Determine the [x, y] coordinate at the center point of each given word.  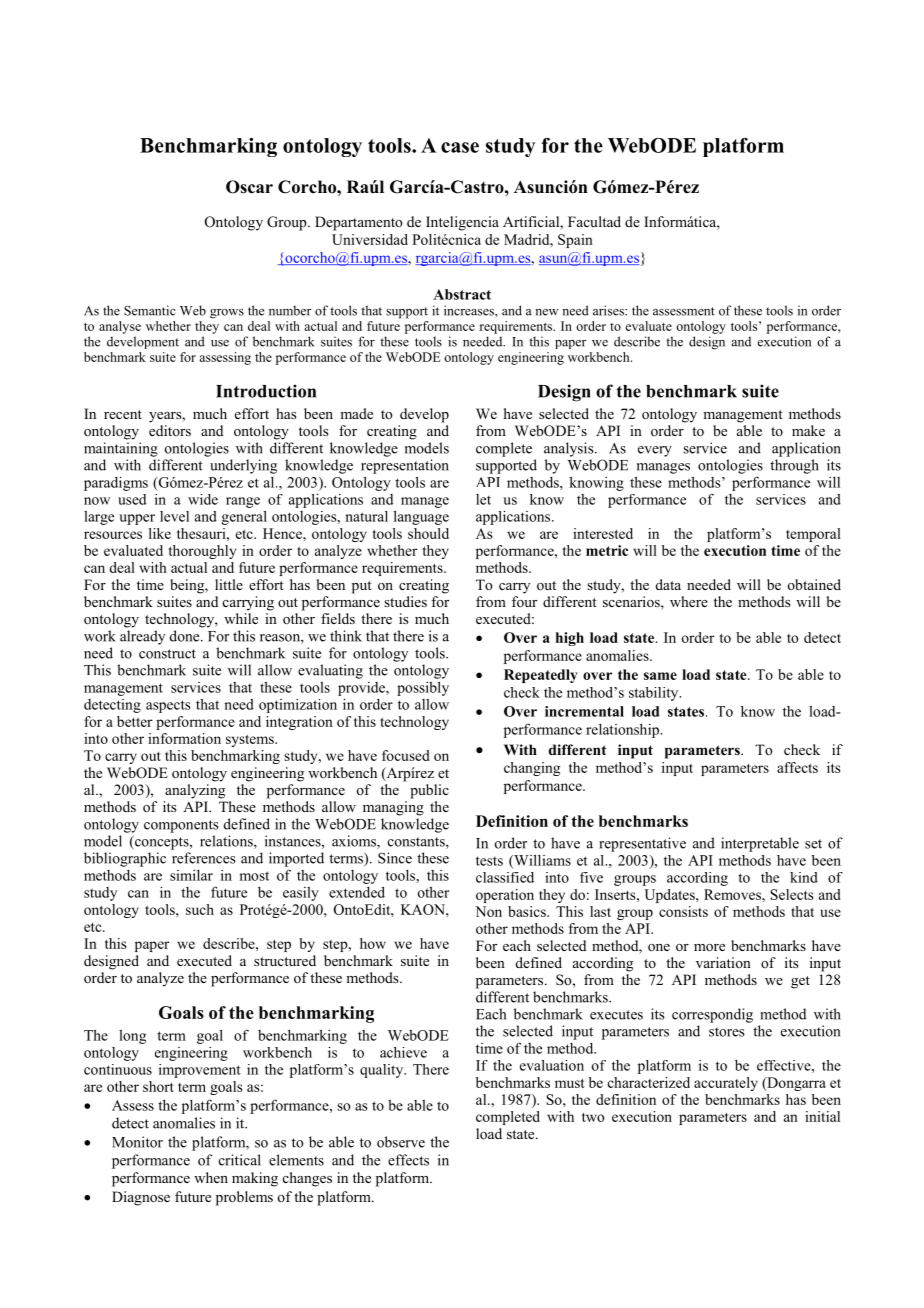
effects [408, 1160]
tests [489, 861]
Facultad [594, 221]
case [460, 147]
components [181, 826]
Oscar [249, 187]
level [174, 516]
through [794, 466]
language [421, 517]
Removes [733, 894]
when [211, 1177]
